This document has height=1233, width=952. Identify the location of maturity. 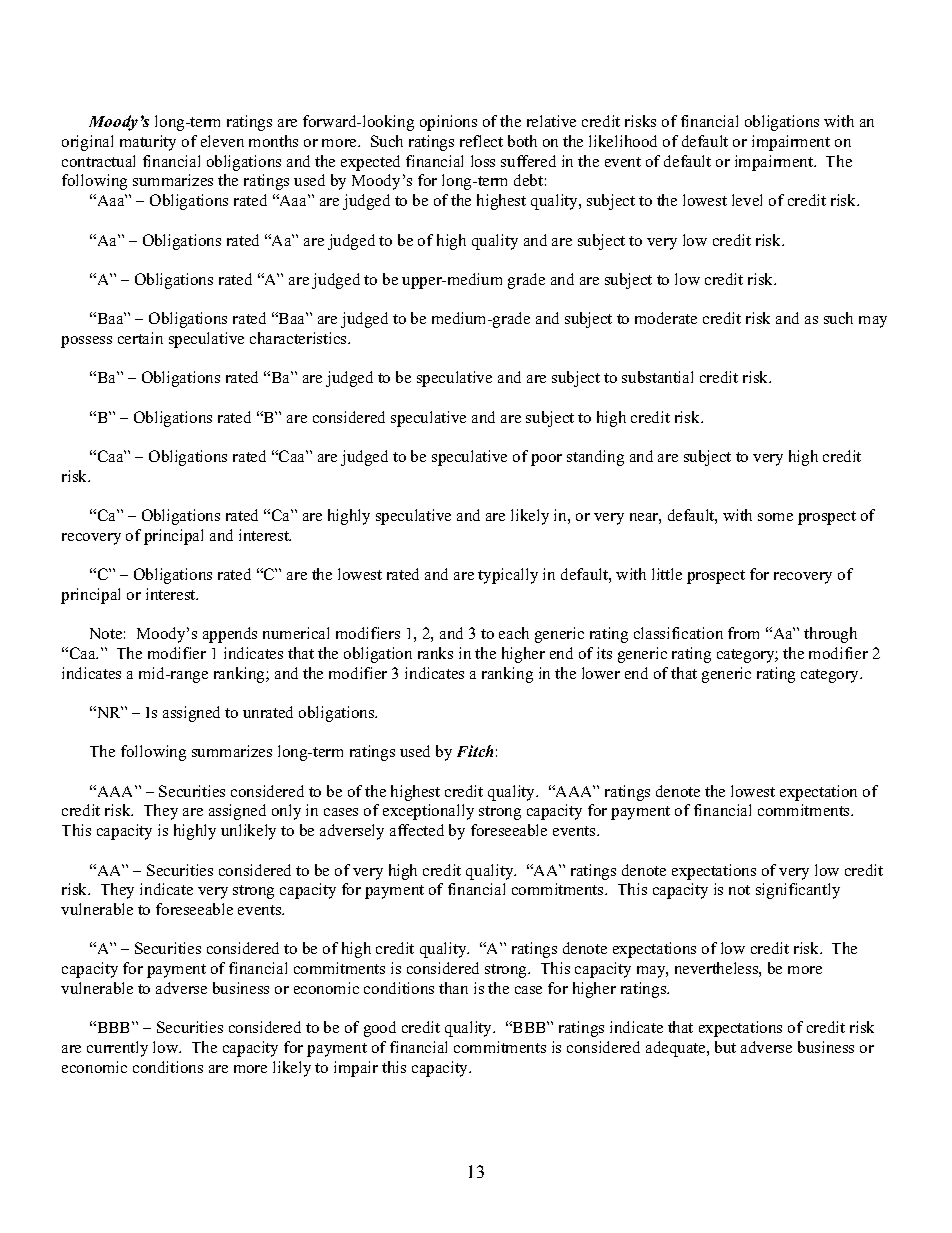
(148, 143).
